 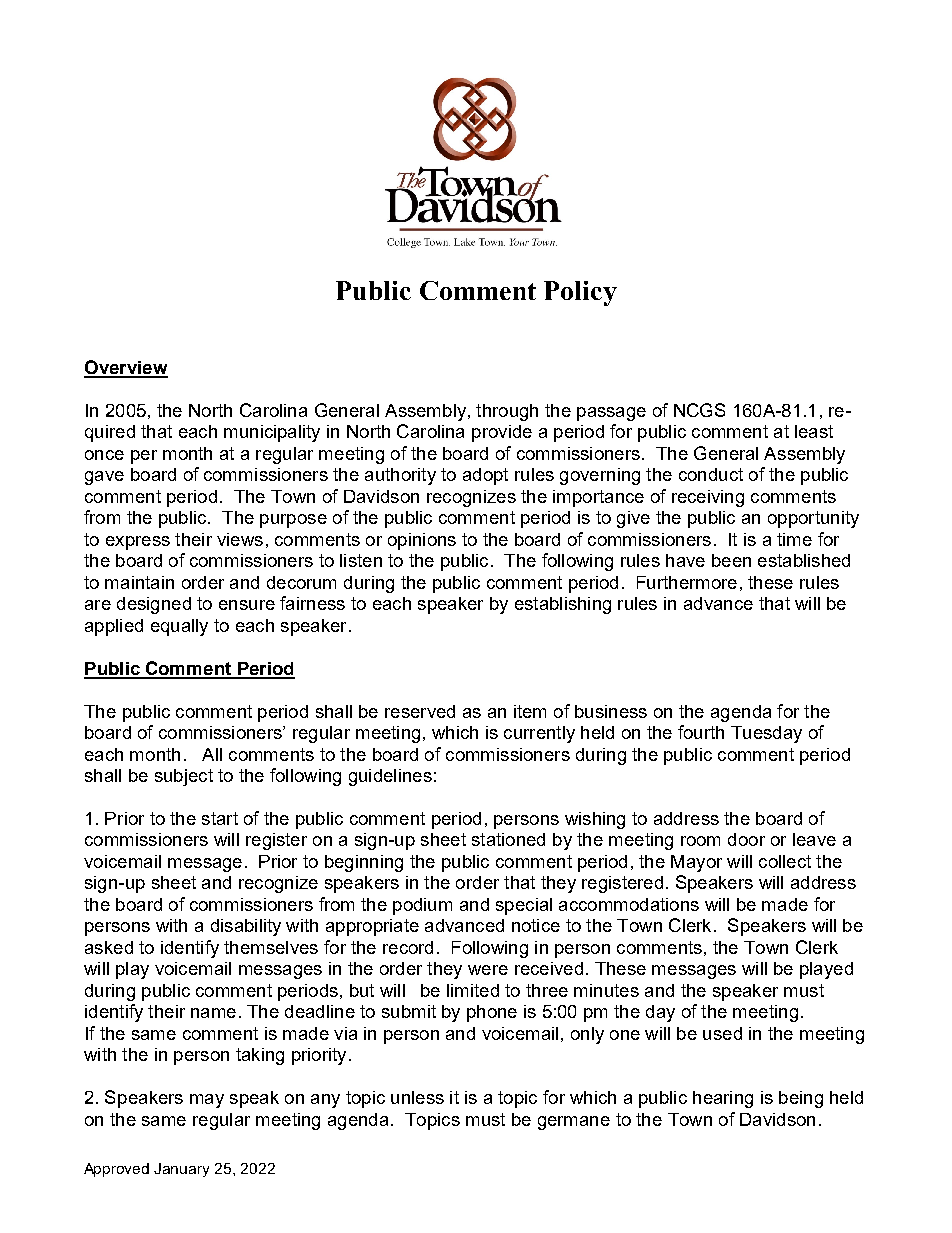 What do you see at coordinates (220, 818) in the page?
I see `start` at bounding box center [220, 818].
